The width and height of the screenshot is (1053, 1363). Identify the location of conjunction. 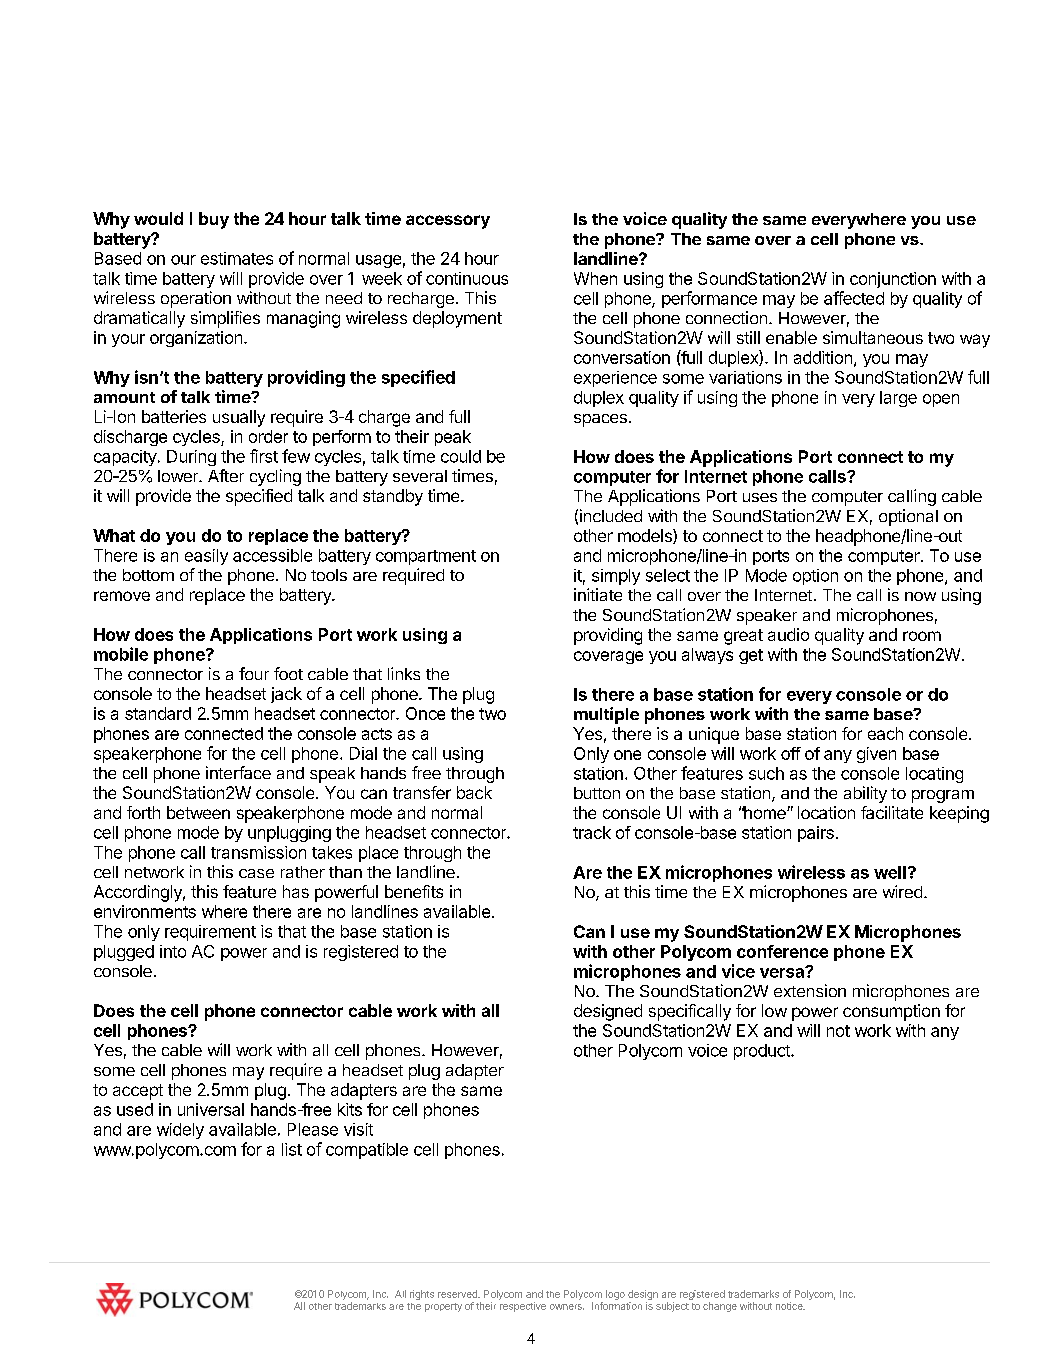
(893, 280).
